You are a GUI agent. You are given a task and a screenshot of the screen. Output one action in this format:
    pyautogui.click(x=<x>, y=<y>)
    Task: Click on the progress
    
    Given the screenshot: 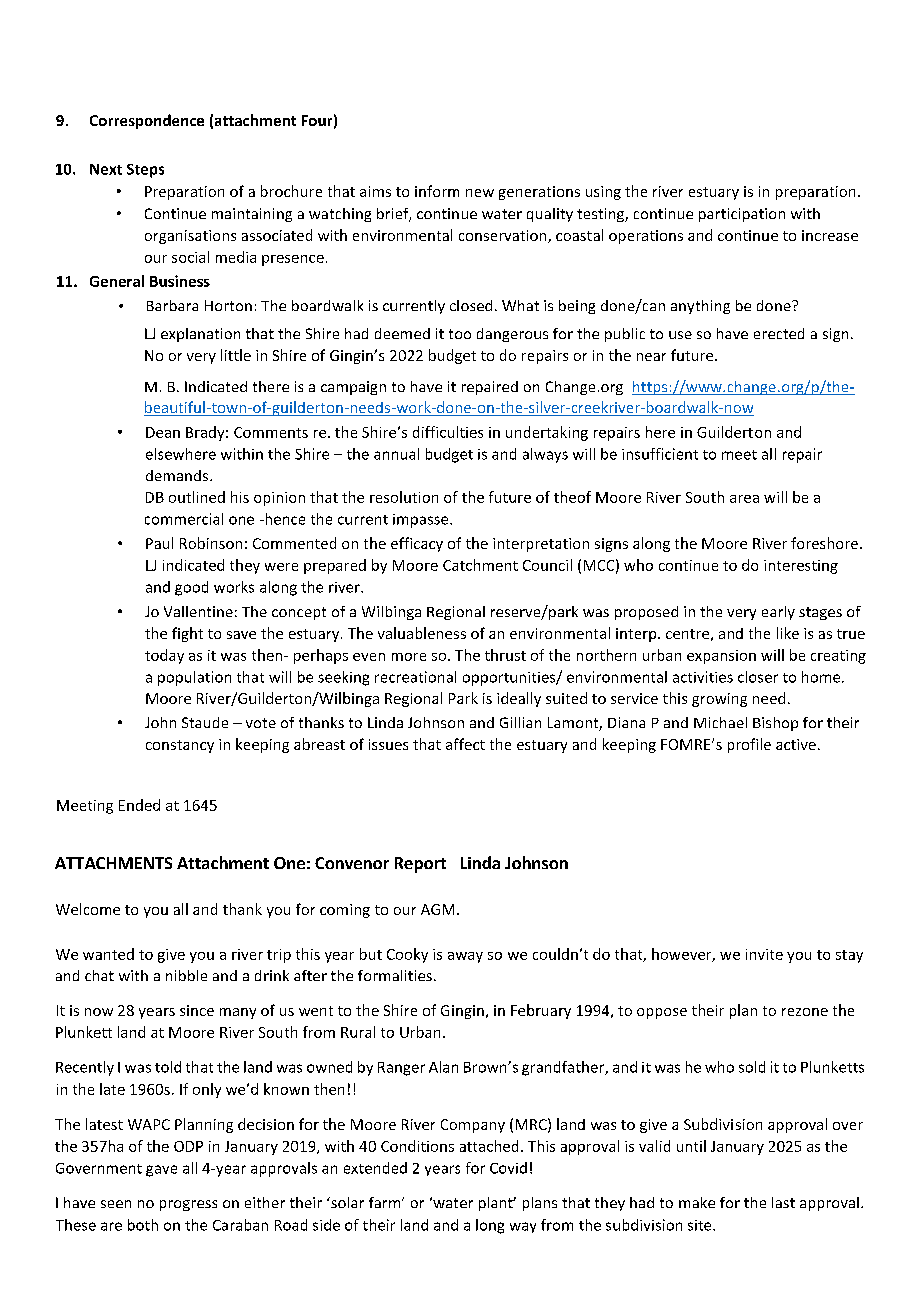 What is the action you would take?
    pyautogui.click(x=188, y=1205)
